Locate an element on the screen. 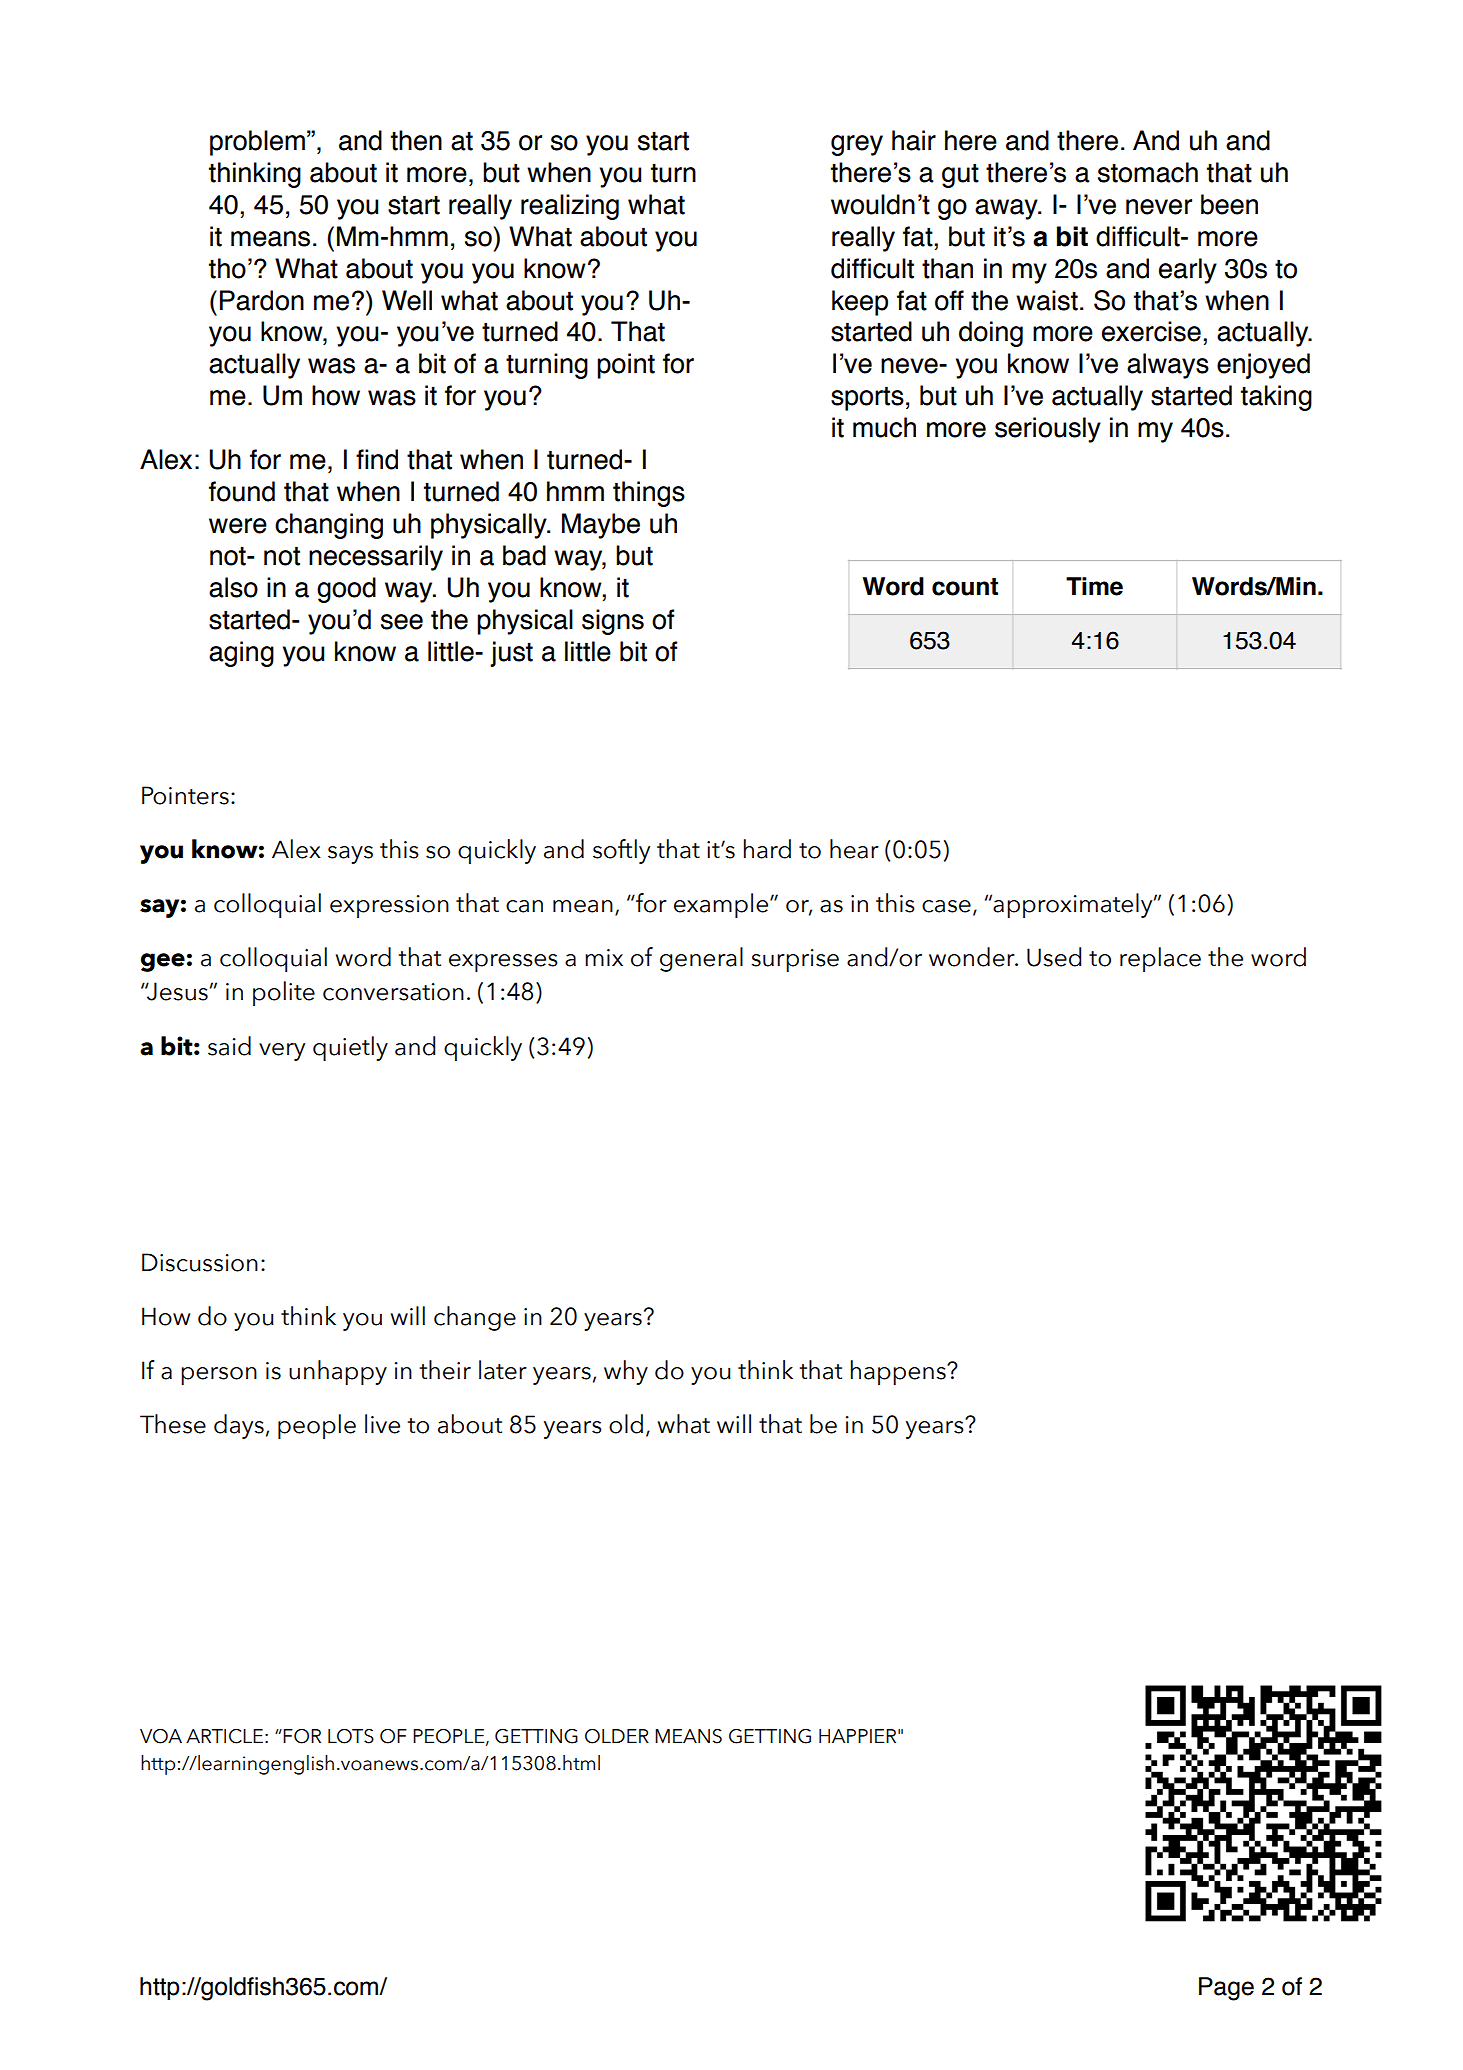 The image size is (1463, 2070). hard is located at coordinates (767, 849).
